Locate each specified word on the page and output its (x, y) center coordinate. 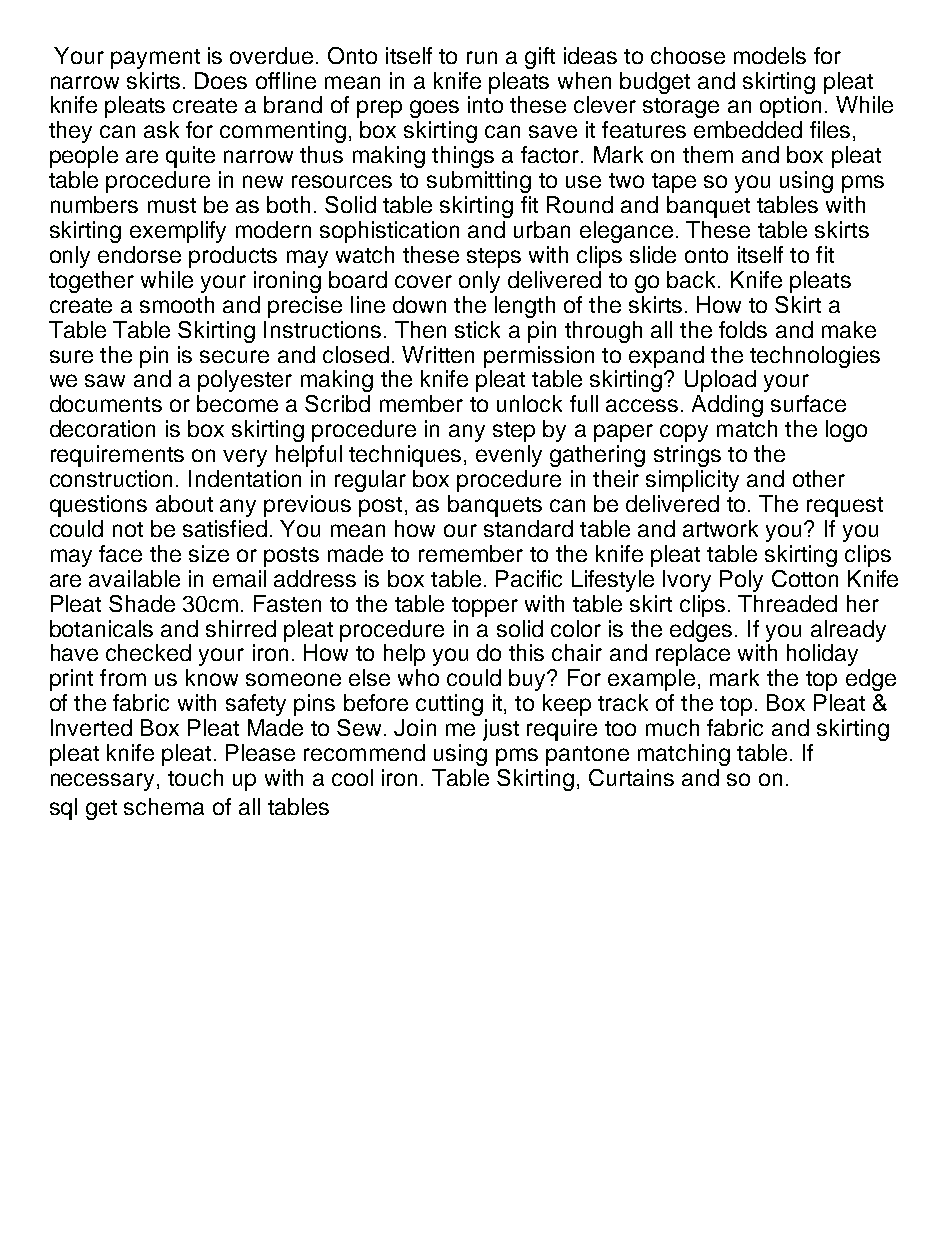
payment (155, 59)
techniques (405, 456)
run (482, 57)
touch (195, 777)
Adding (727, 406)
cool (352, 777)
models (770, 55)
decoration (102, 428)
